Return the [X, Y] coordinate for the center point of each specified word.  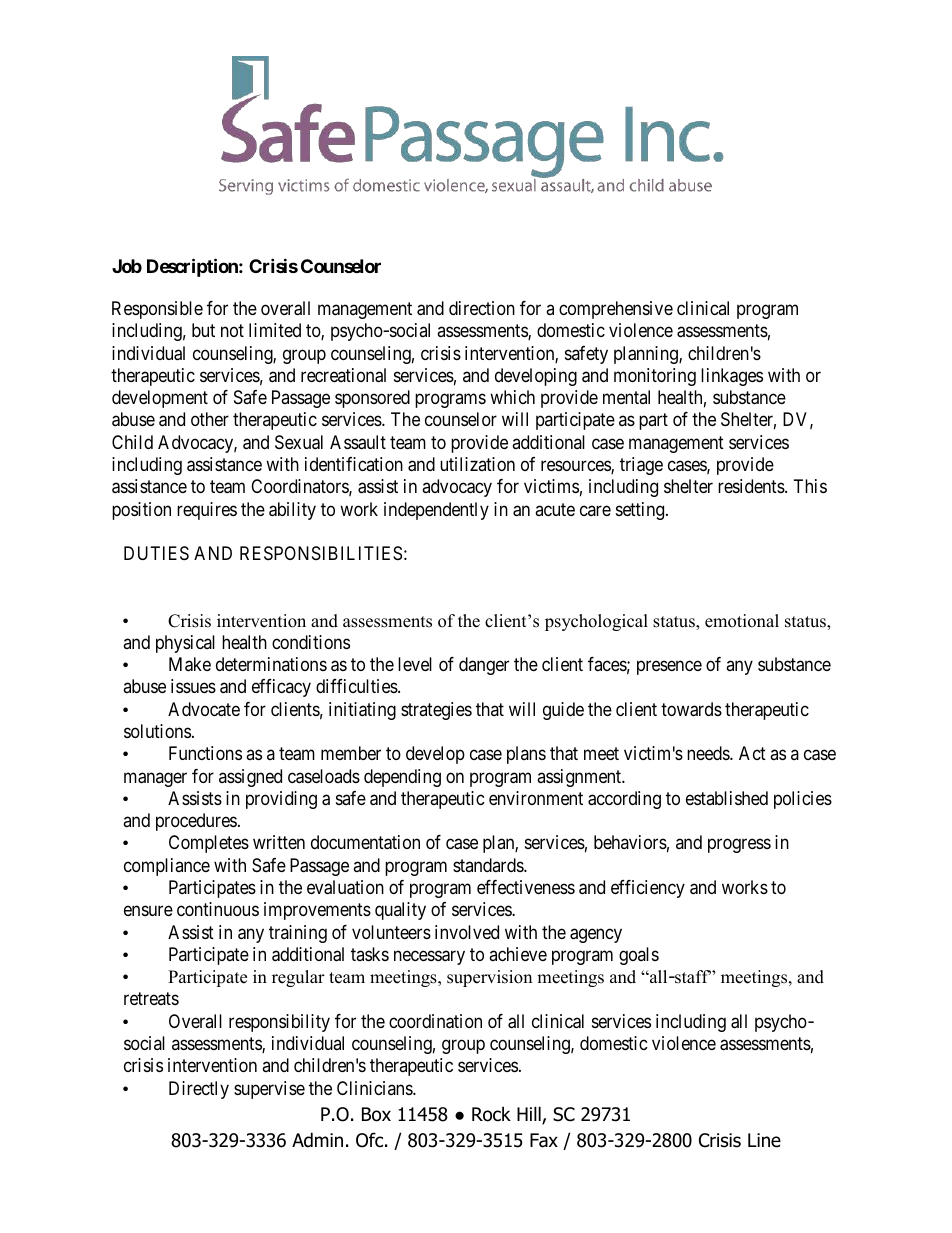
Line [764, 1140]
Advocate [204, 709]
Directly [199, 1090]
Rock [491, 1114]
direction [482, 308]
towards [691, 709]
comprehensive [616, 310]
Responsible [157, 310]
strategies [436, 711]
